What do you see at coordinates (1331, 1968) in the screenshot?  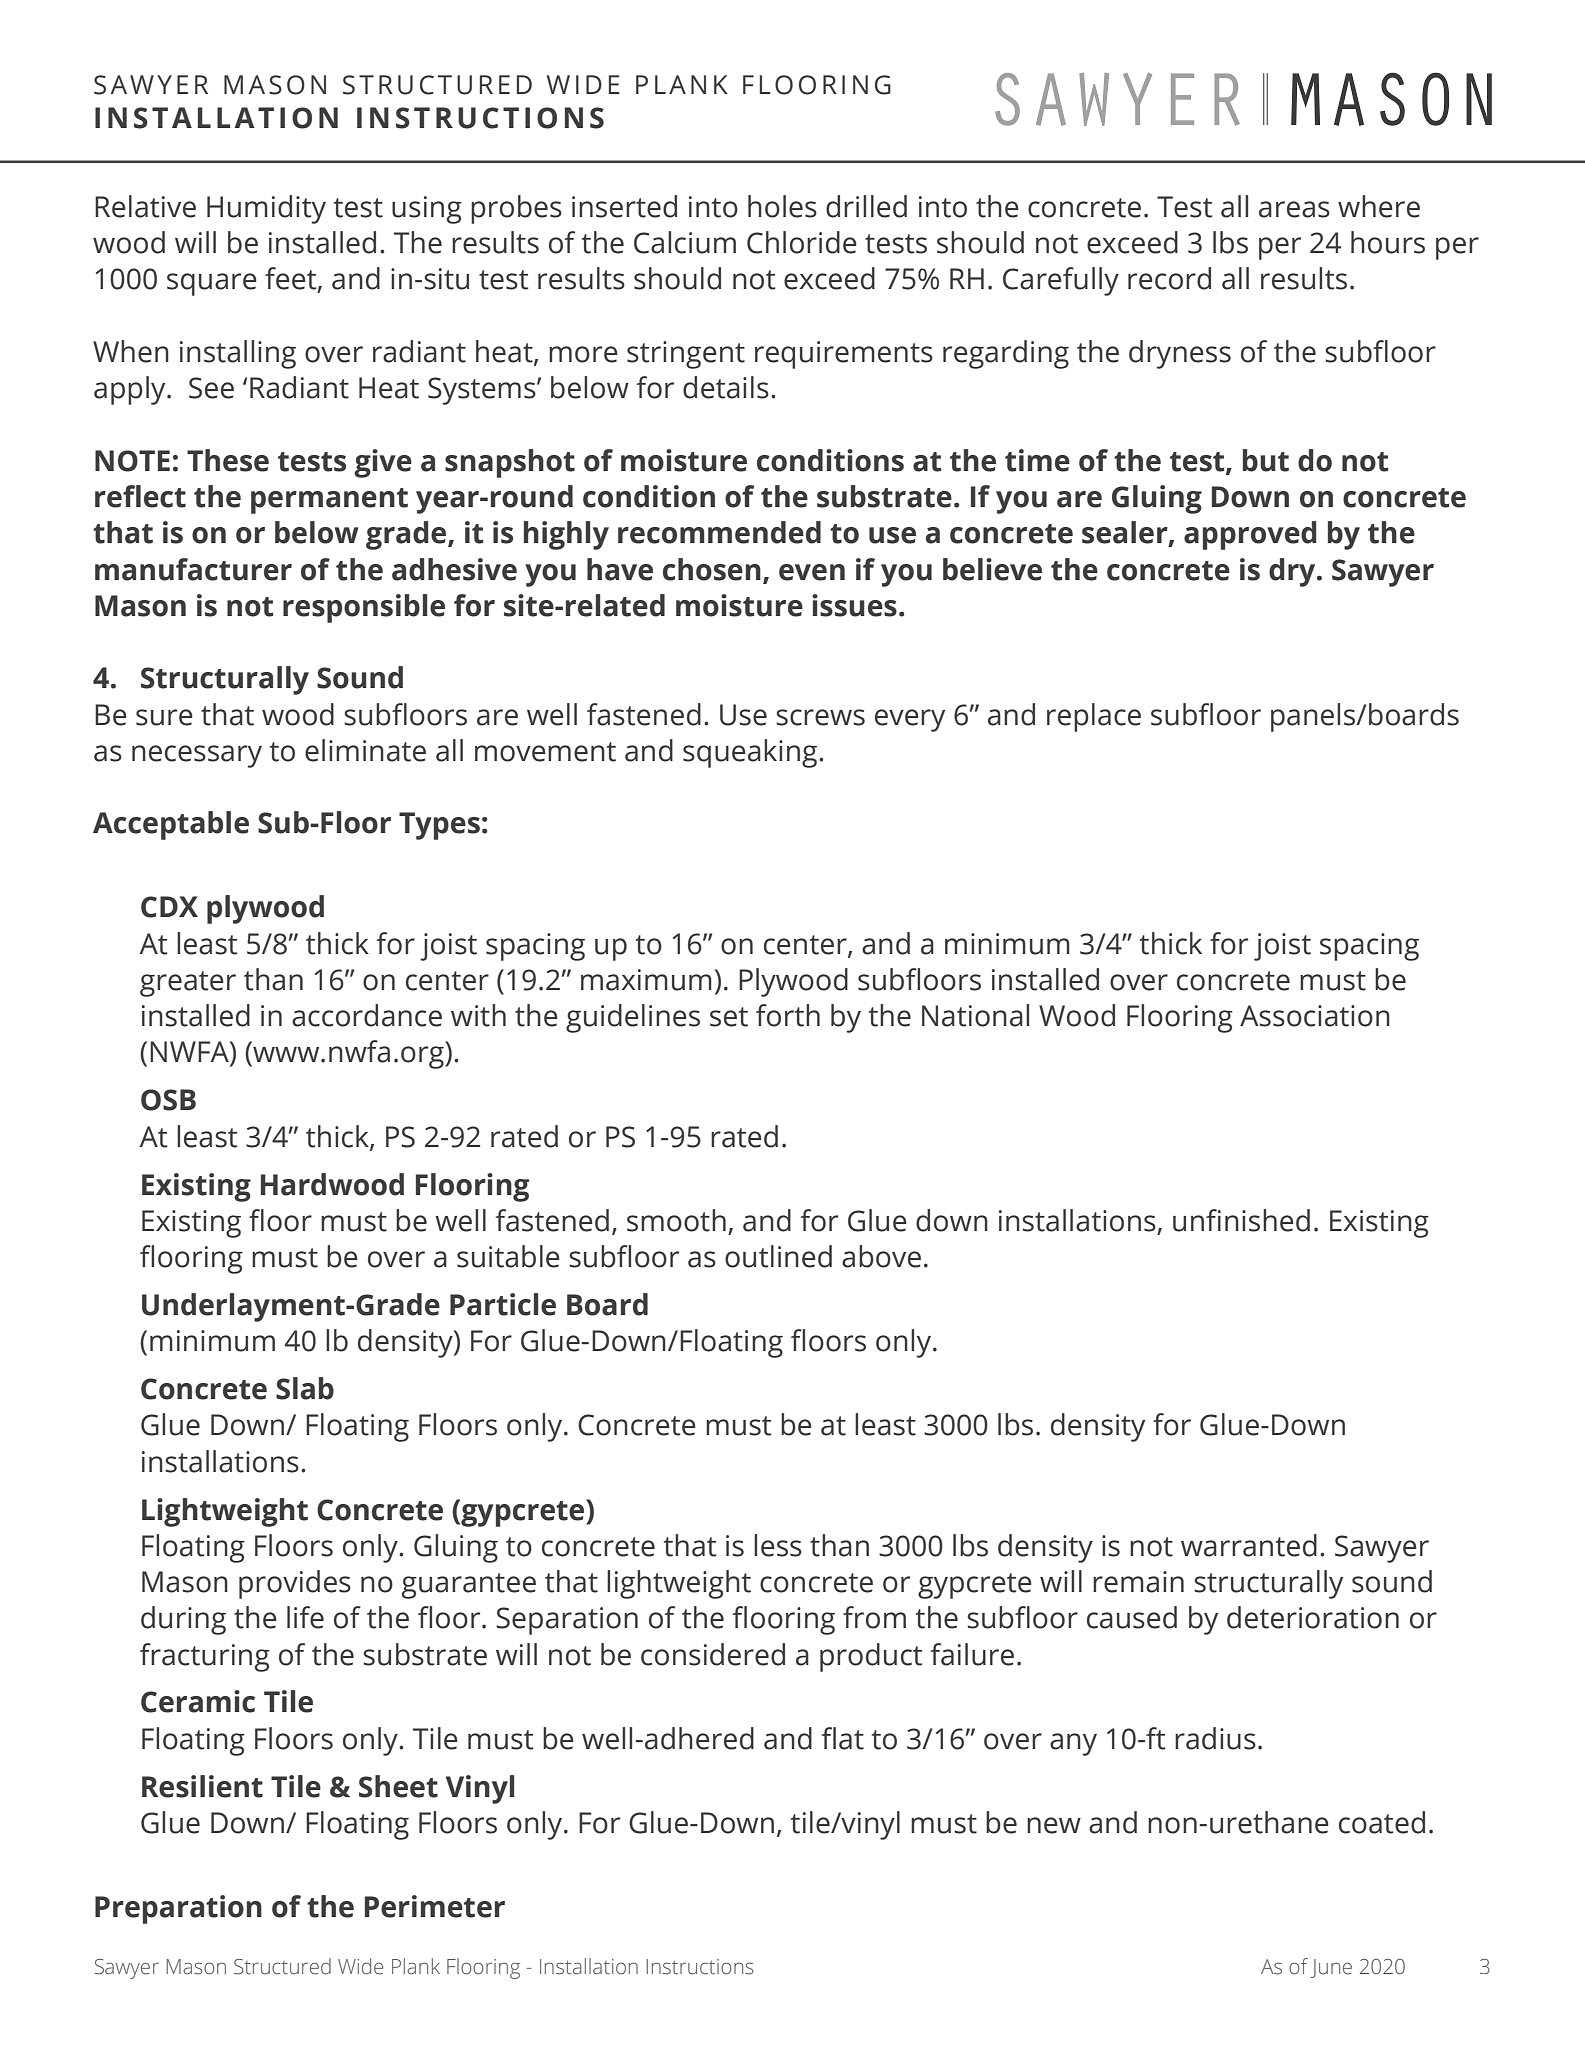 I see `June` at bounding box center [1331, 1968].
